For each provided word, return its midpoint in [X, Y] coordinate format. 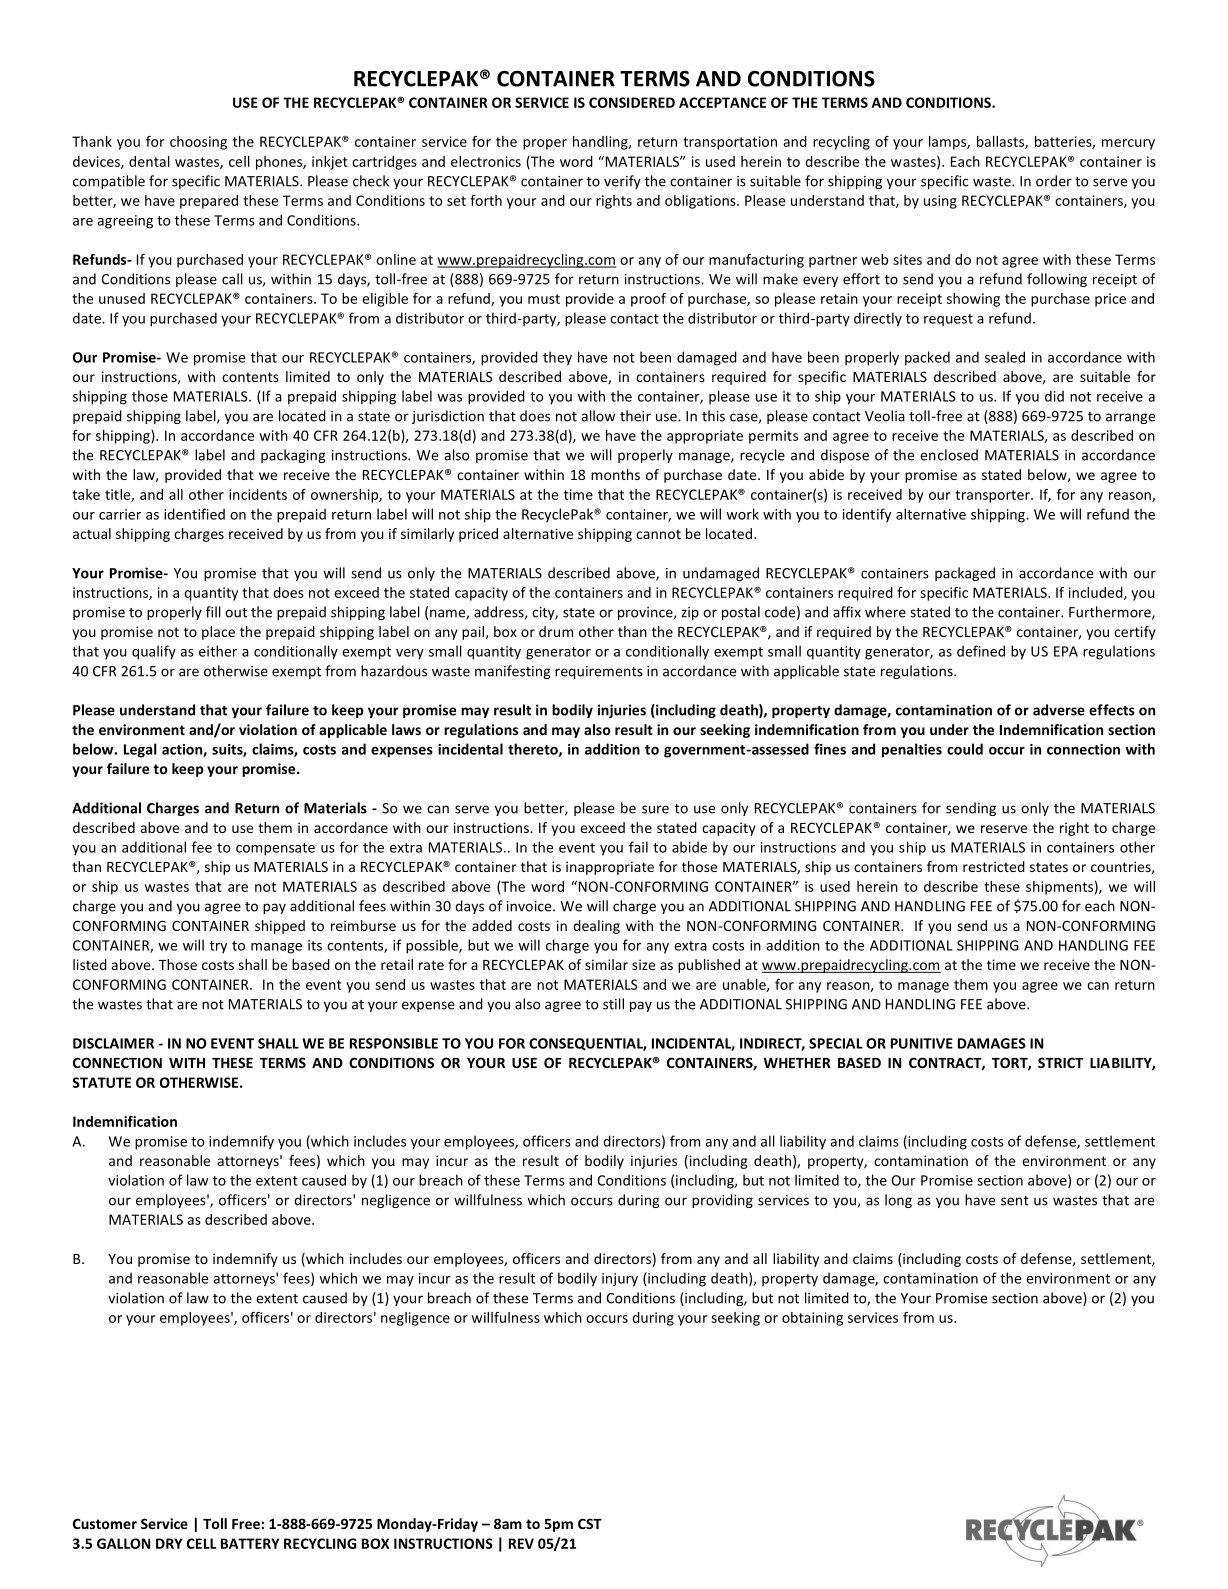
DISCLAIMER [113, 1043]
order [1054, 181]
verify [622, 182]
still [613, 1004]
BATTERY [250, 1543]
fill [213, 612]
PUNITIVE [922, 1043]
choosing [198, 143]
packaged [965, 574]
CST [590, 1523]
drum [556, 631]
